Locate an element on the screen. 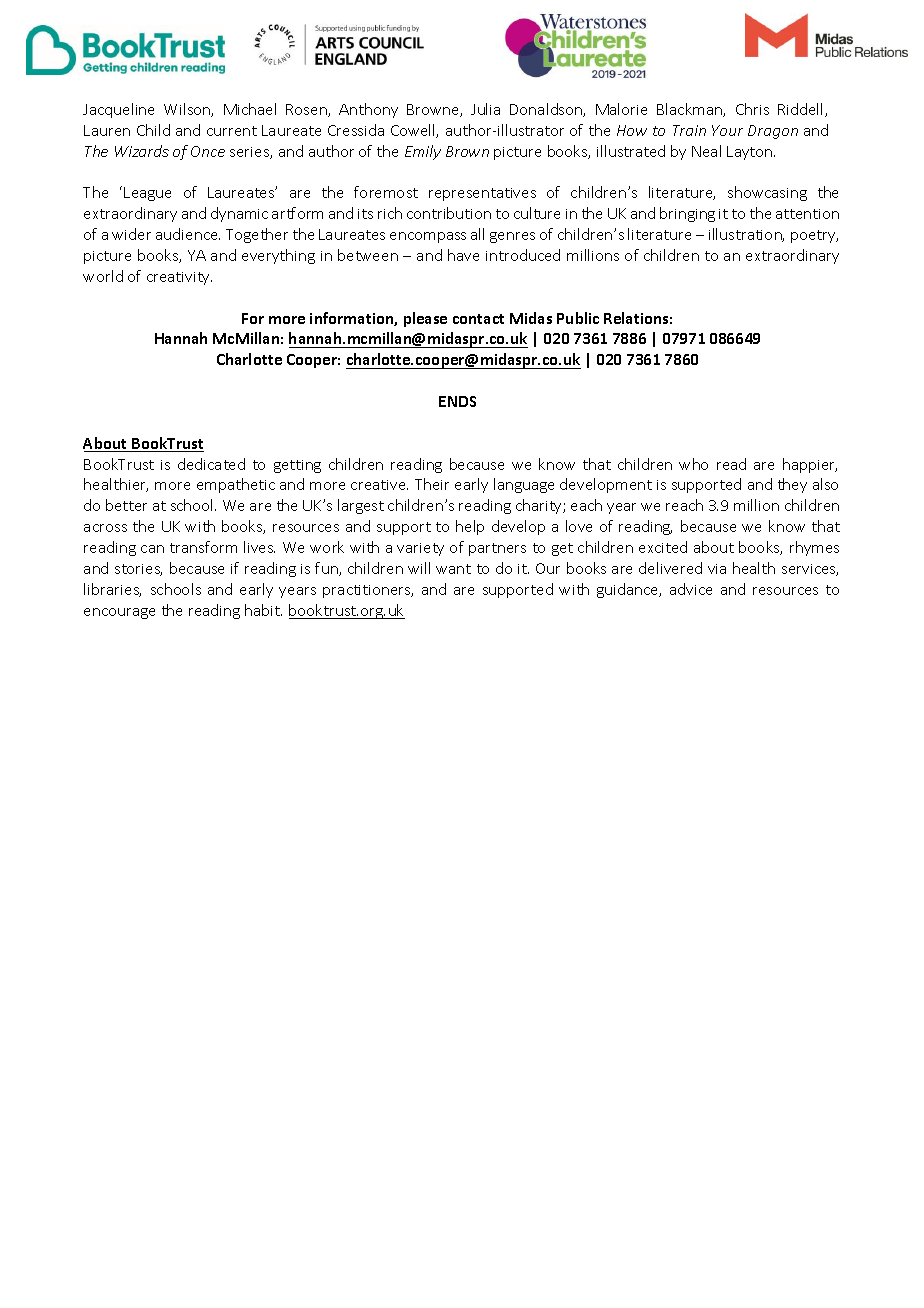 Image resolution: width=924 pixels, height=1308 pixels. creativity is located at coordinates (179, 278).
